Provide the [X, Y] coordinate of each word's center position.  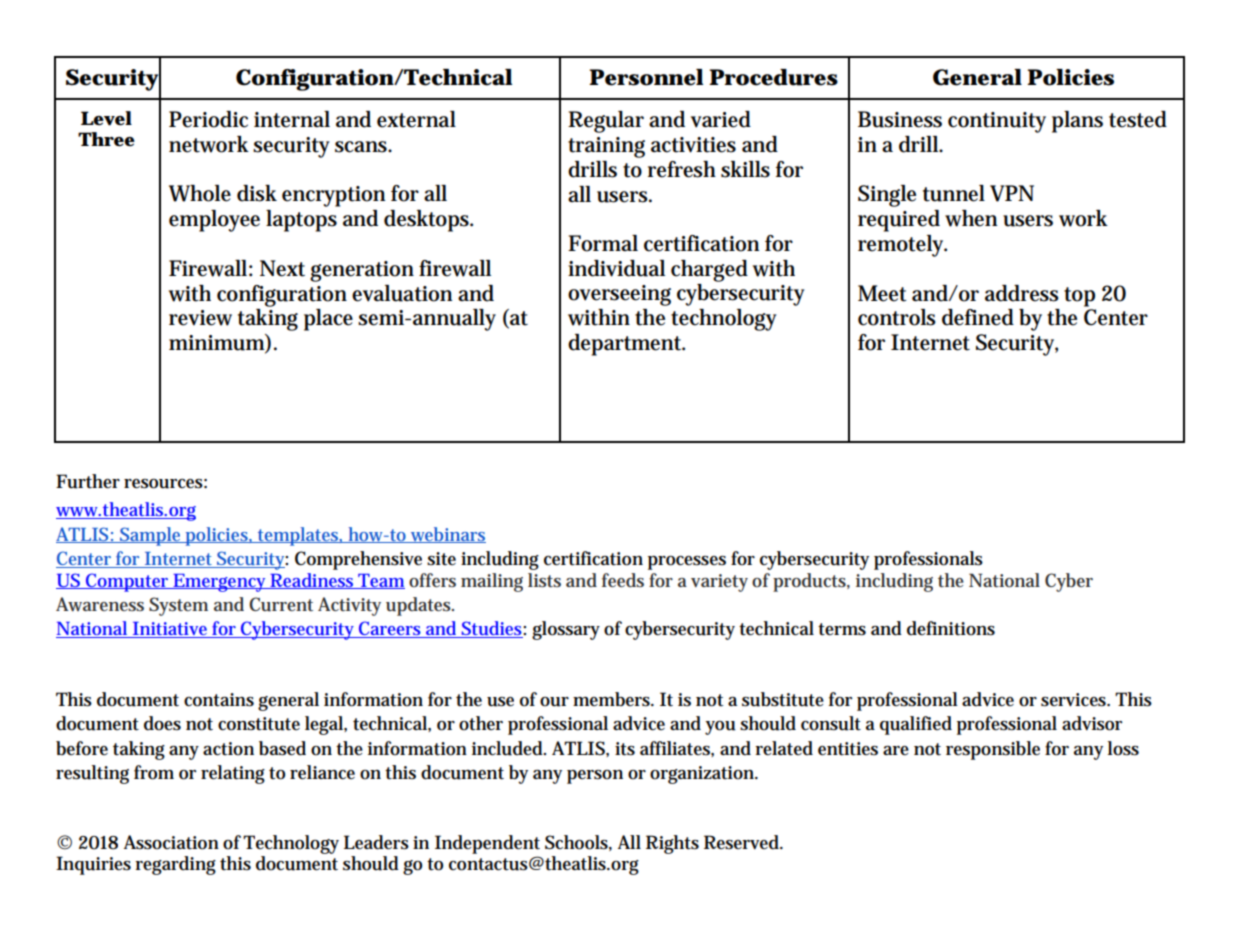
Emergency [219, 583]
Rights [672, 844]
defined [978, 317]
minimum [217, 343]
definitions [951, 628]
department [626, 345]
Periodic [208, 119]
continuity [997, 122]
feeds [623, 580]
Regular [606, 122]
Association [171, 842]
